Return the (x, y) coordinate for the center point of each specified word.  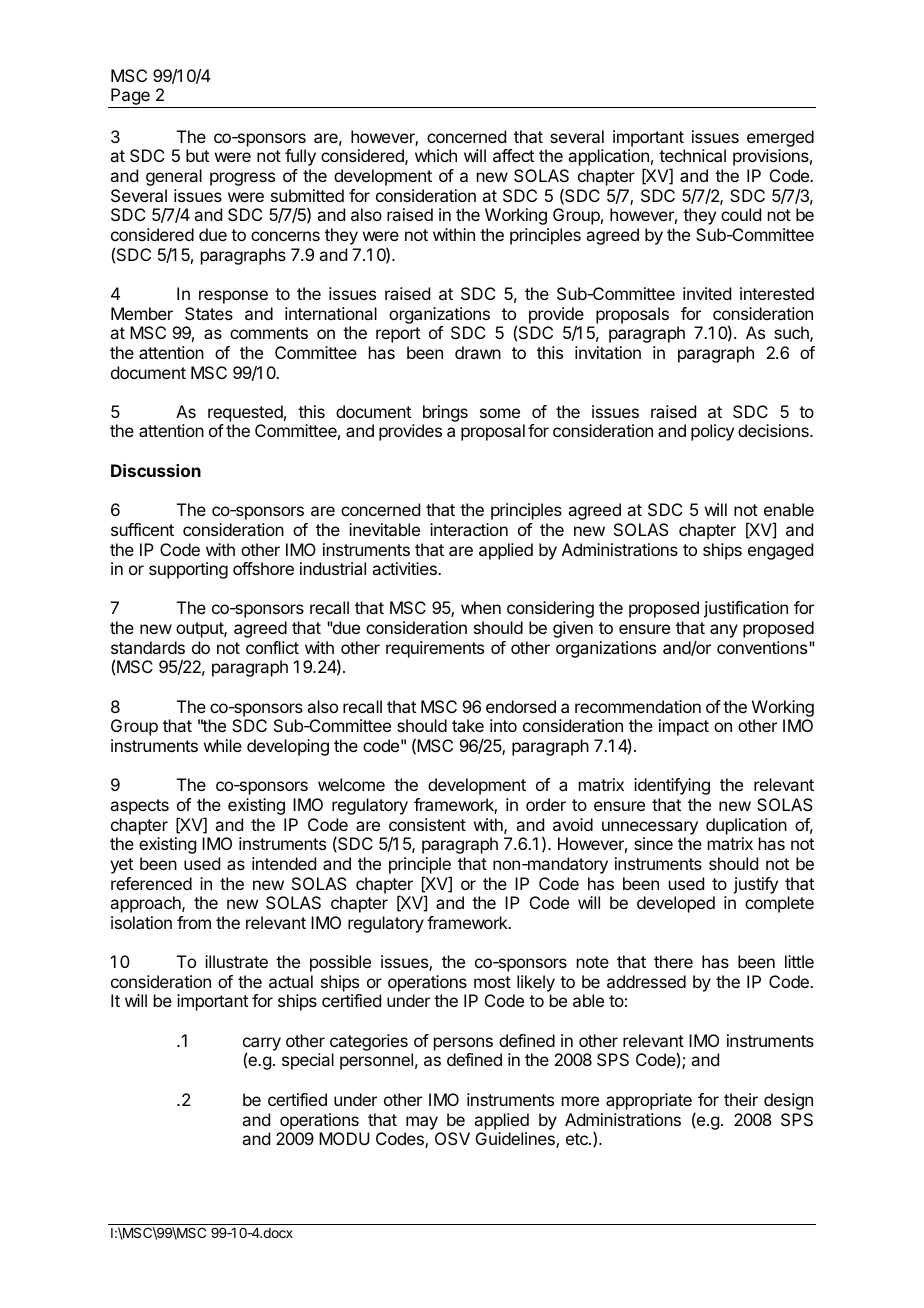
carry (262, 1045)
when (481, 607)
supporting (188, 570)
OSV (452, 1138)
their (741, 1099)
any (724, 631)
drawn (478, 352)
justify (755, 885)
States (209, 313)
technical (692, 155)
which (436, 155)
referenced (151, 883)
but (197, 155)
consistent (427, 824)
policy (712, 432)
